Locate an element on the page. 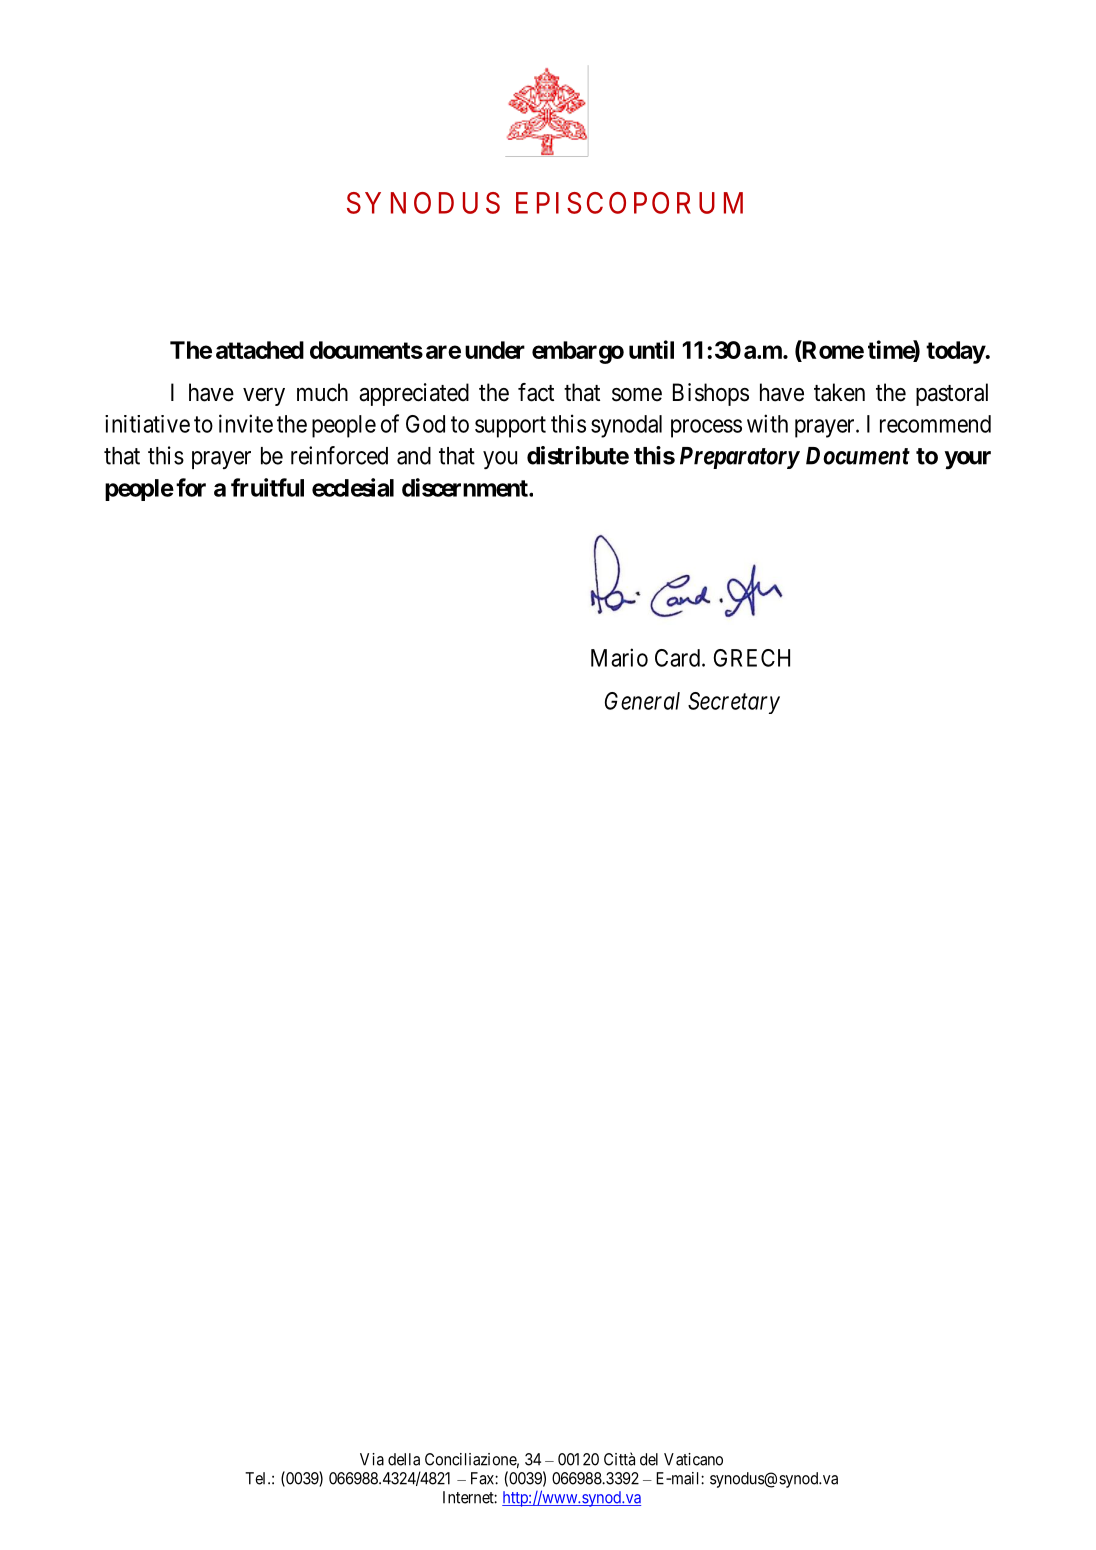  fact is located at coordinates (536, 392).
